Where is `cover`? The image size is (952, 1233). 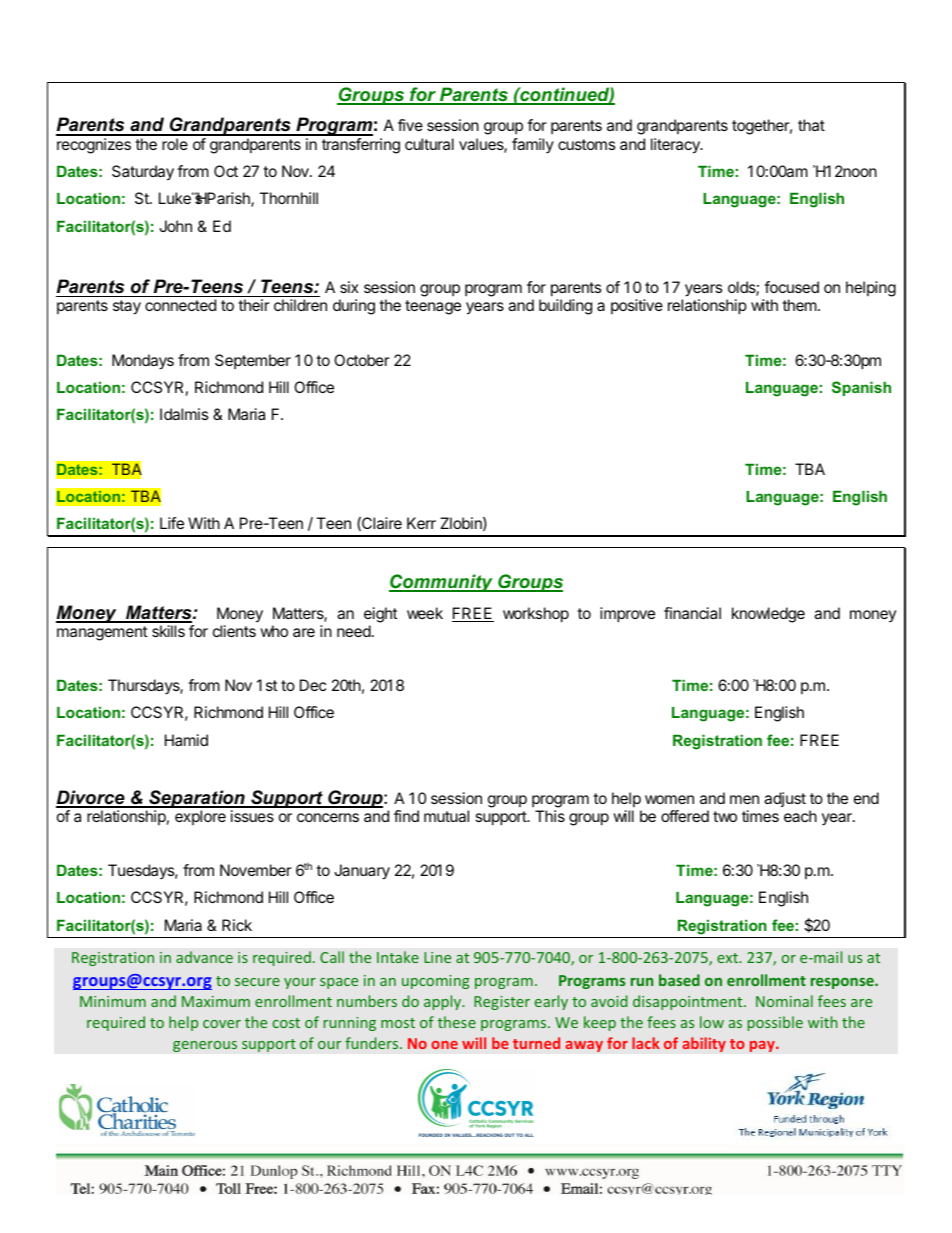 cover is located at coordinates (222, 1024).
